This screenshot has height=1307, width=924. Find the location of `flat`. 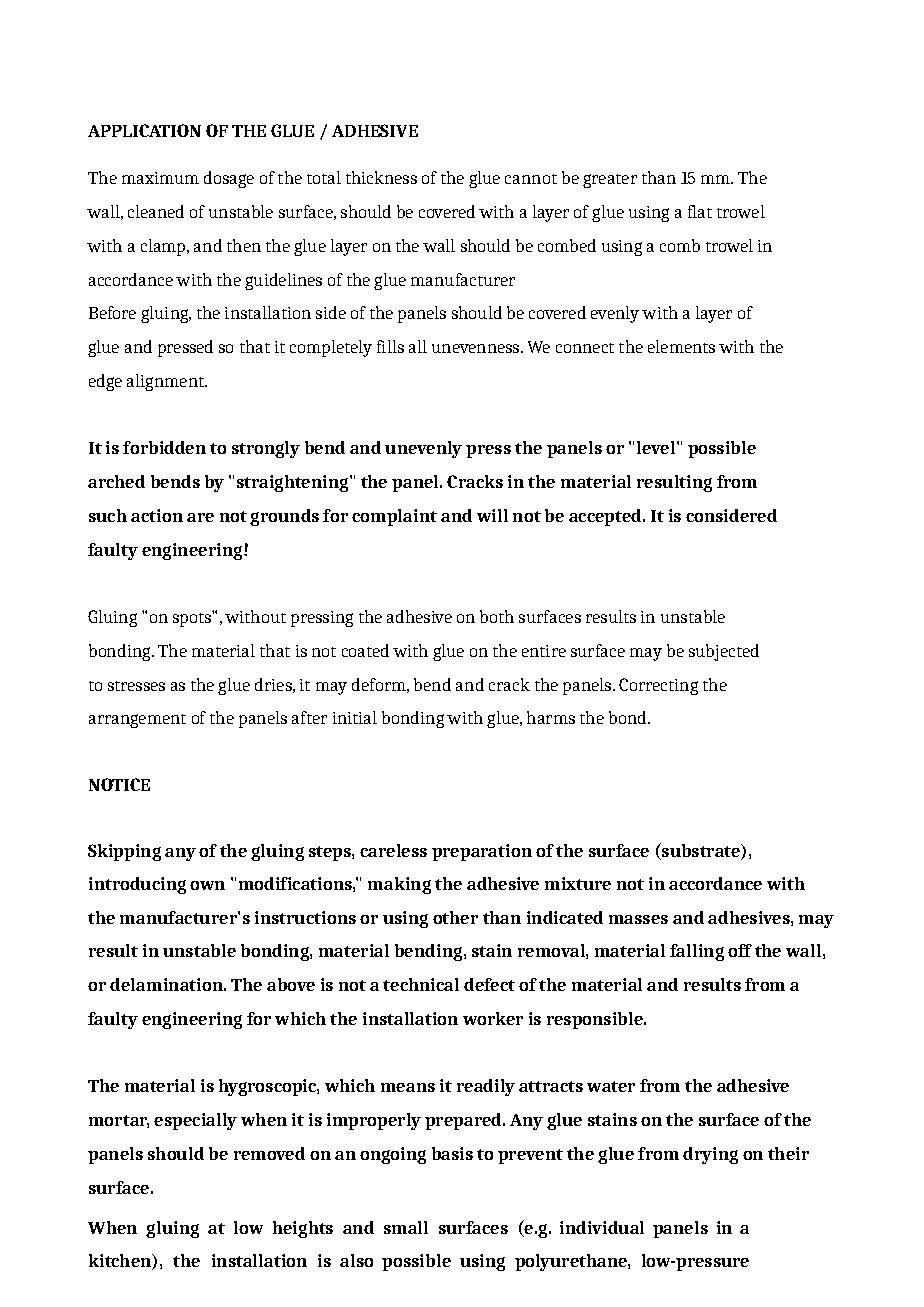

flat is located at coordinates (700, 211).
